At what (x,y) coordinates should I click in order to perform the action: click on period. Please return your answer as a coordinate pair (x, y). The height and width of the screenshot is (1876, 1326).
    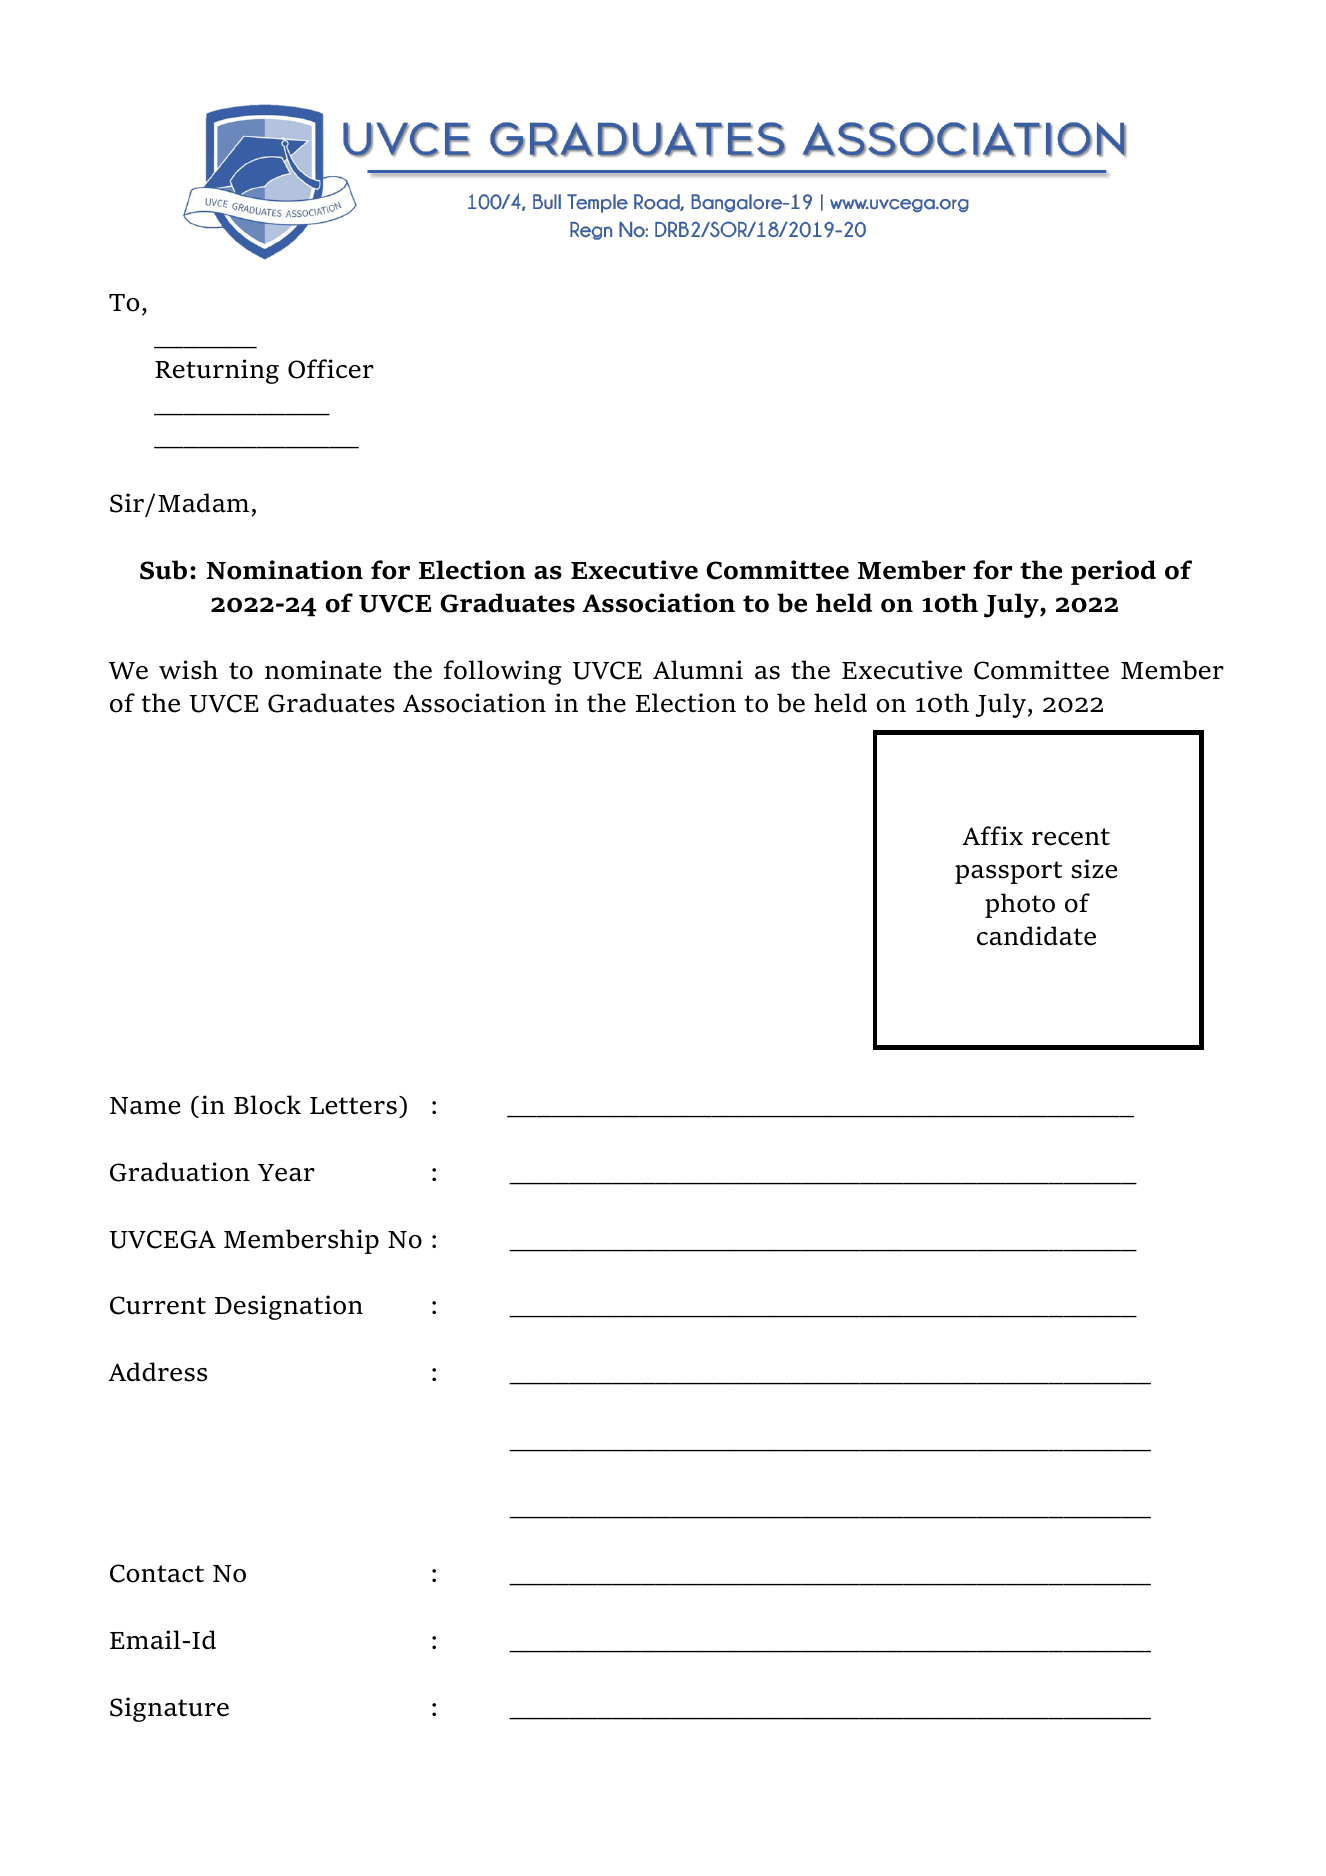
    Looking at the image, I should click on (1113, 572).
